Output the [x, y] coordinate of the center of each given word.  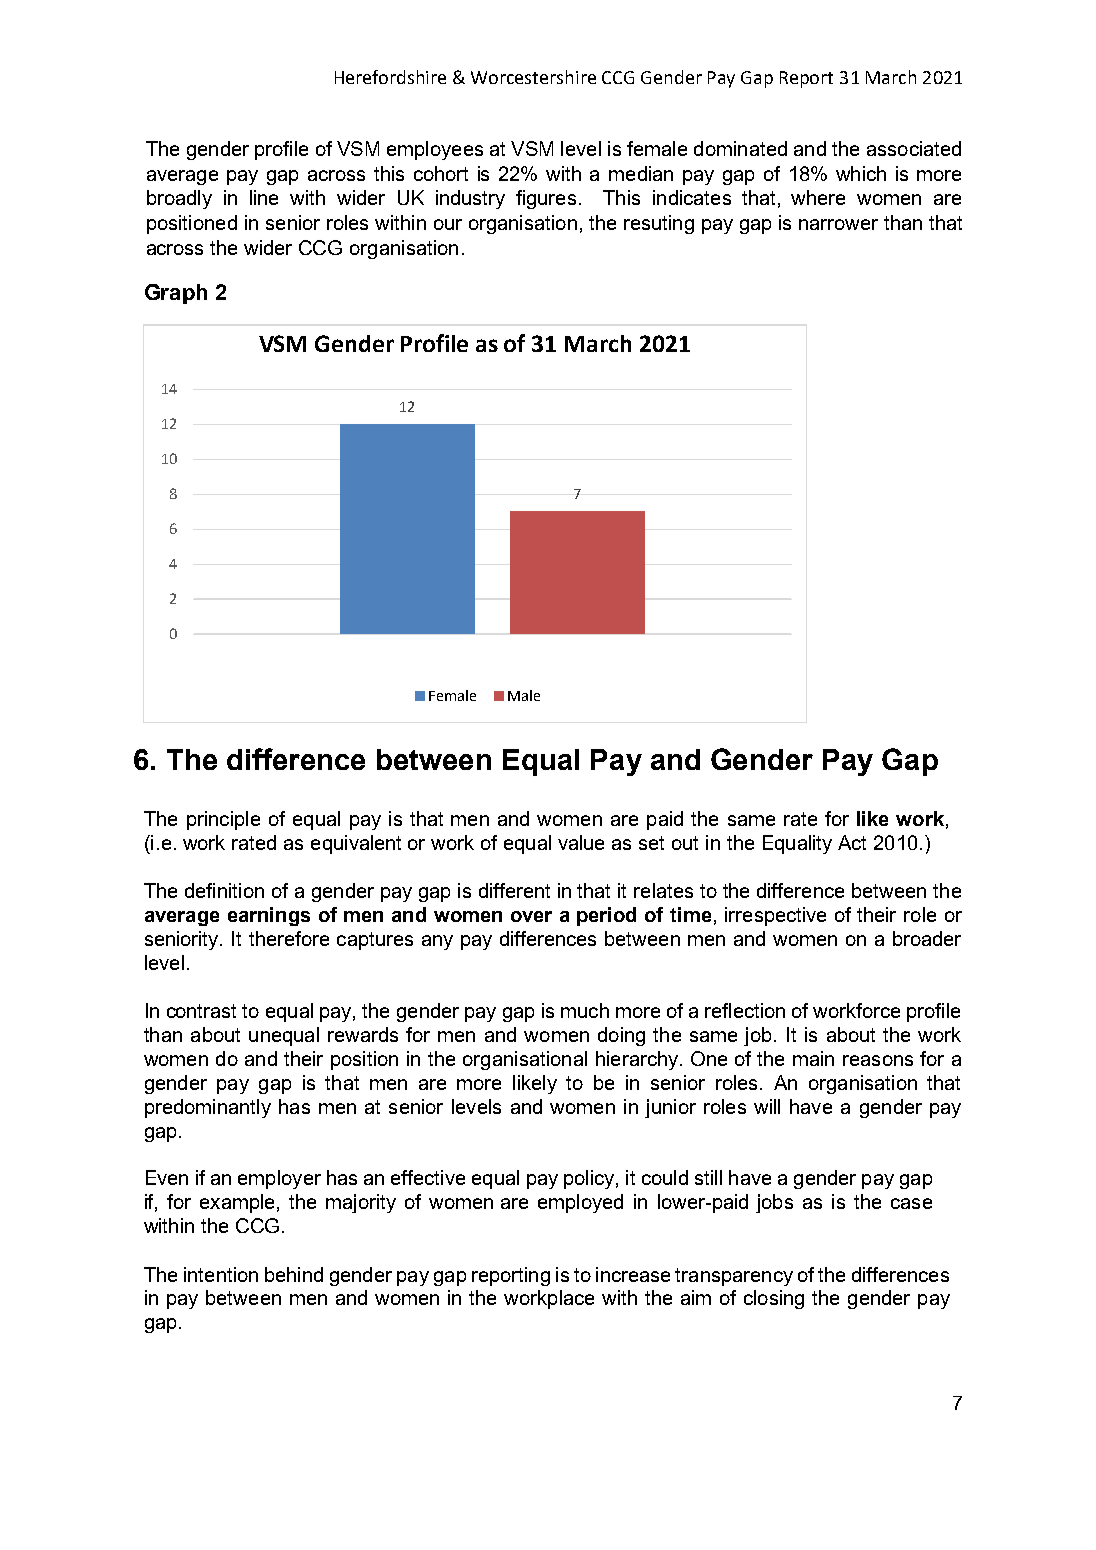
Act [852, 842]
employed [580, 1203]
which [861, 173]
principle [223, 820]
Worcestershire [533, 77]
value [581, 842]
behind [294, 1274]
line [264, 197]
